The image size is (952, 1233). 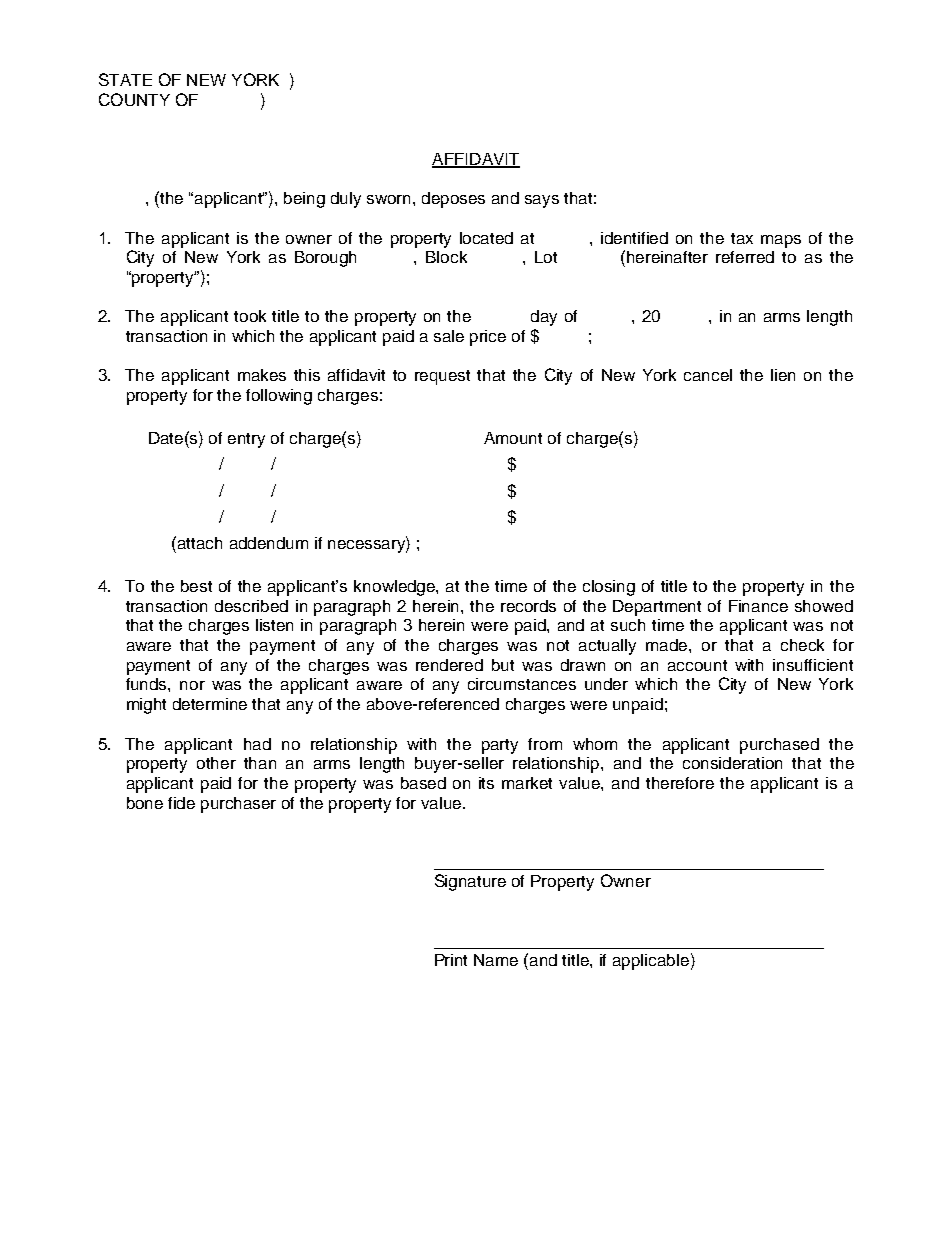 What do you see at coordinates (742, 238) in the screenshot?
I see `tax` at bounding box center [742, 238].
